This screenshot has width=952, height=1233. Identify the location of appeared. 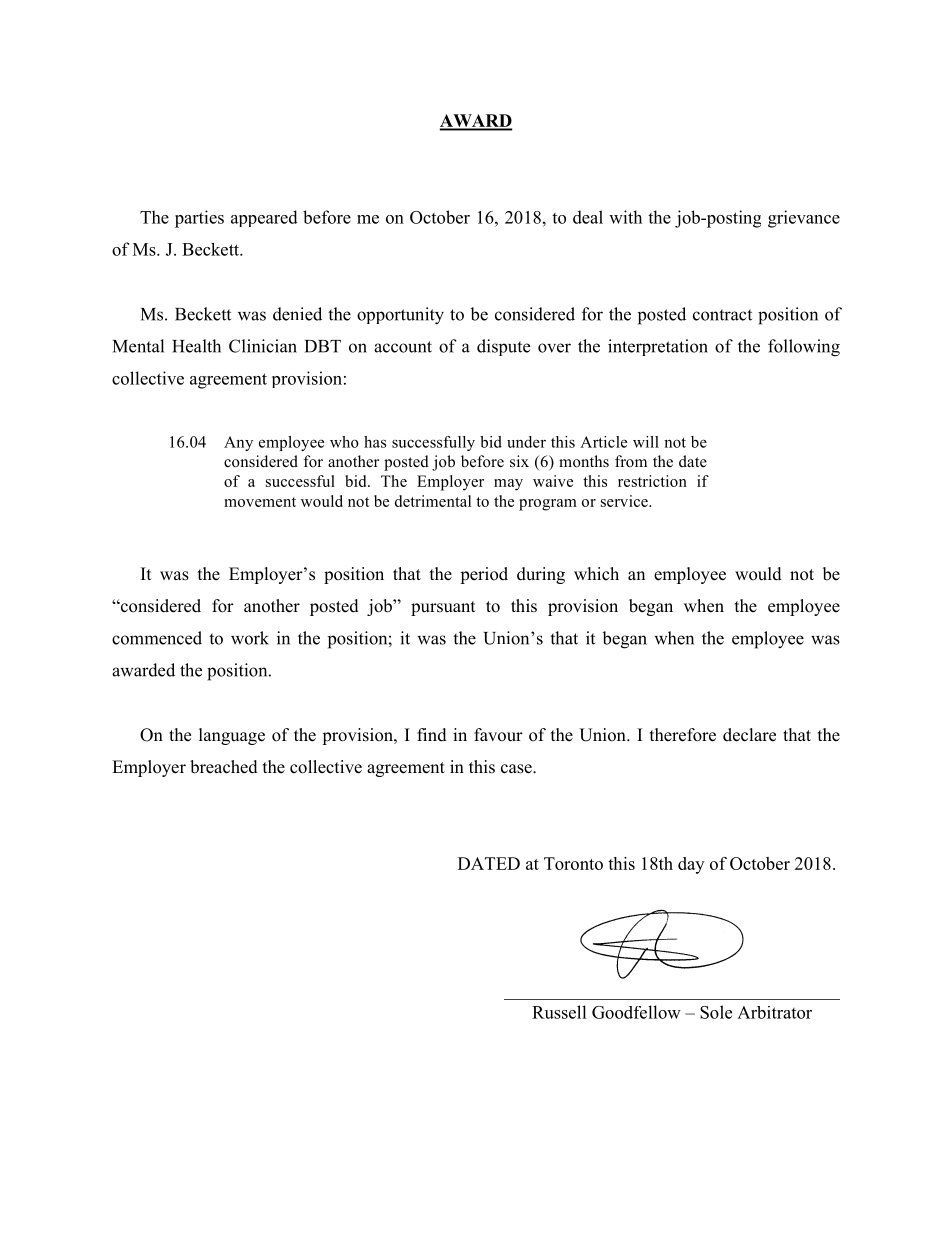
(264, 218).
